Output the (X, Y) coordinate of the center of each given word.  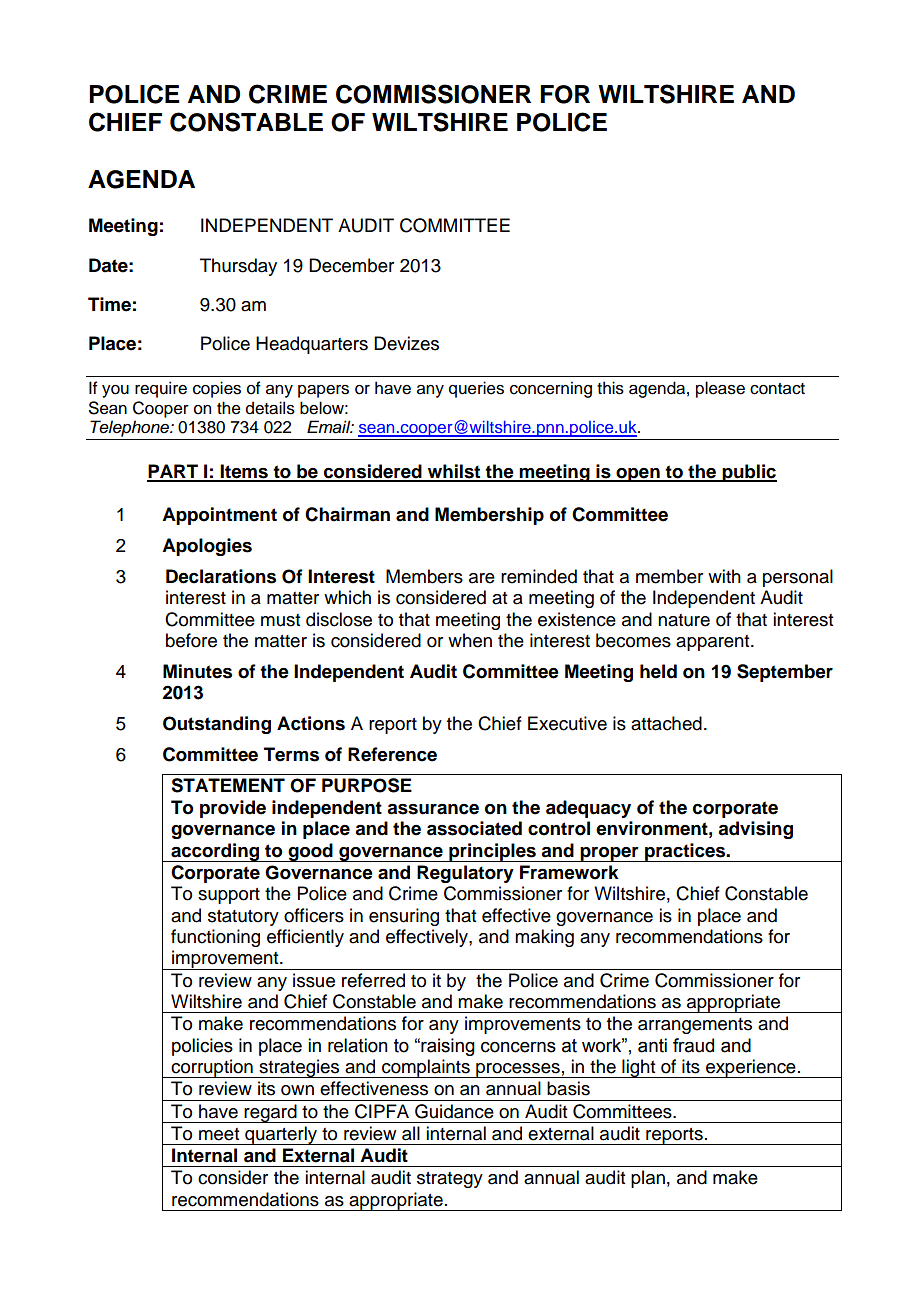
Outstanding (217, 725)
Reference (392, 754)
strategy (450, 1180)
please (720, 389)
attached (666, 723)
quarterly (281, 1135)
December (351, 265)
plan (648, 1179)
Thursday (238, 267)
